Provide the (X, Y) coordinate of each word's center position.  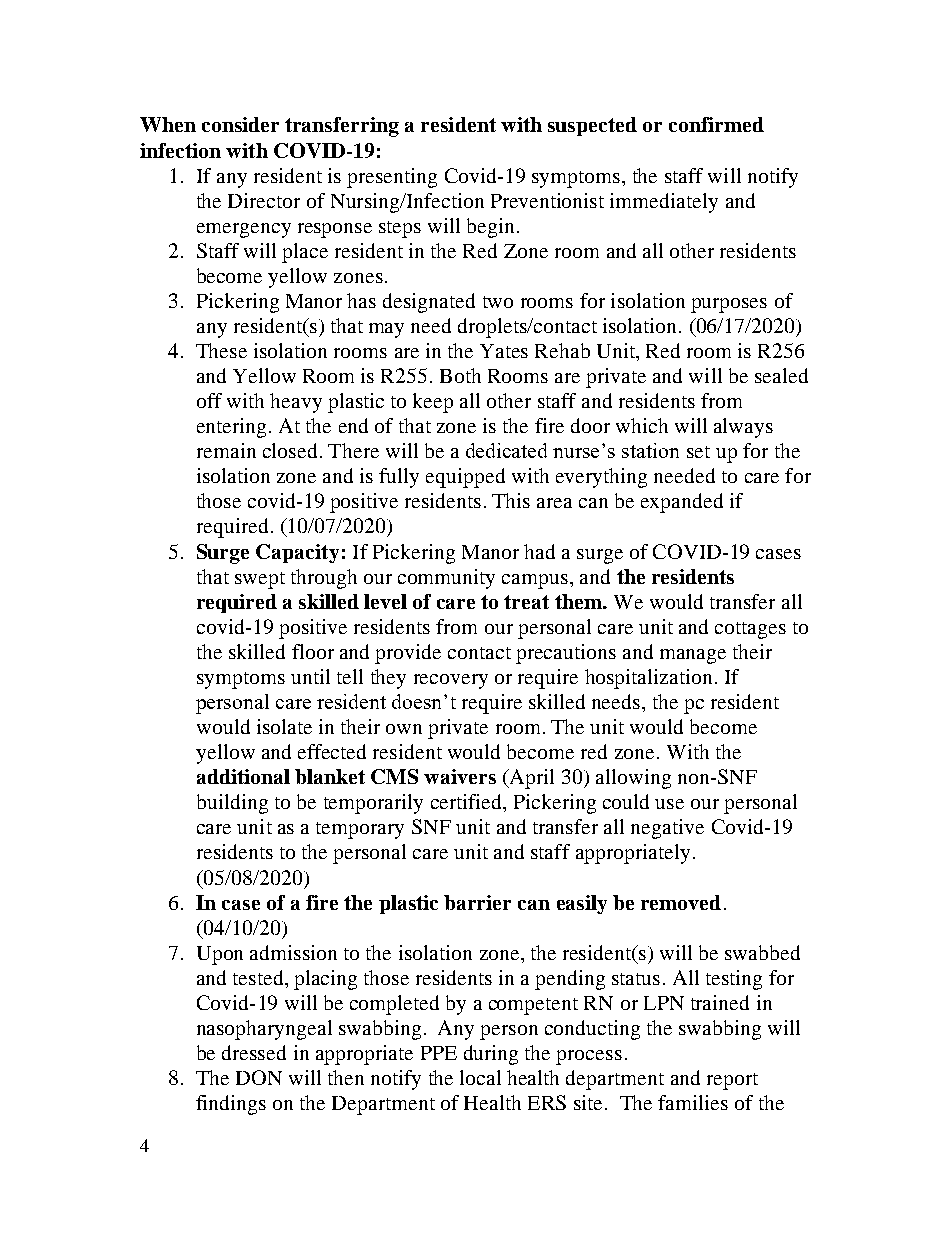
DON (259, 1077)
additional (243, 776)
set (698, 452)
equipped (465, 478)
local (480, 1077)
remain (226, 450)
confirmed (716, 124)
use (669, 804)
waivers (460, 776)
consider (240, 124)
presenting (392, 178)
